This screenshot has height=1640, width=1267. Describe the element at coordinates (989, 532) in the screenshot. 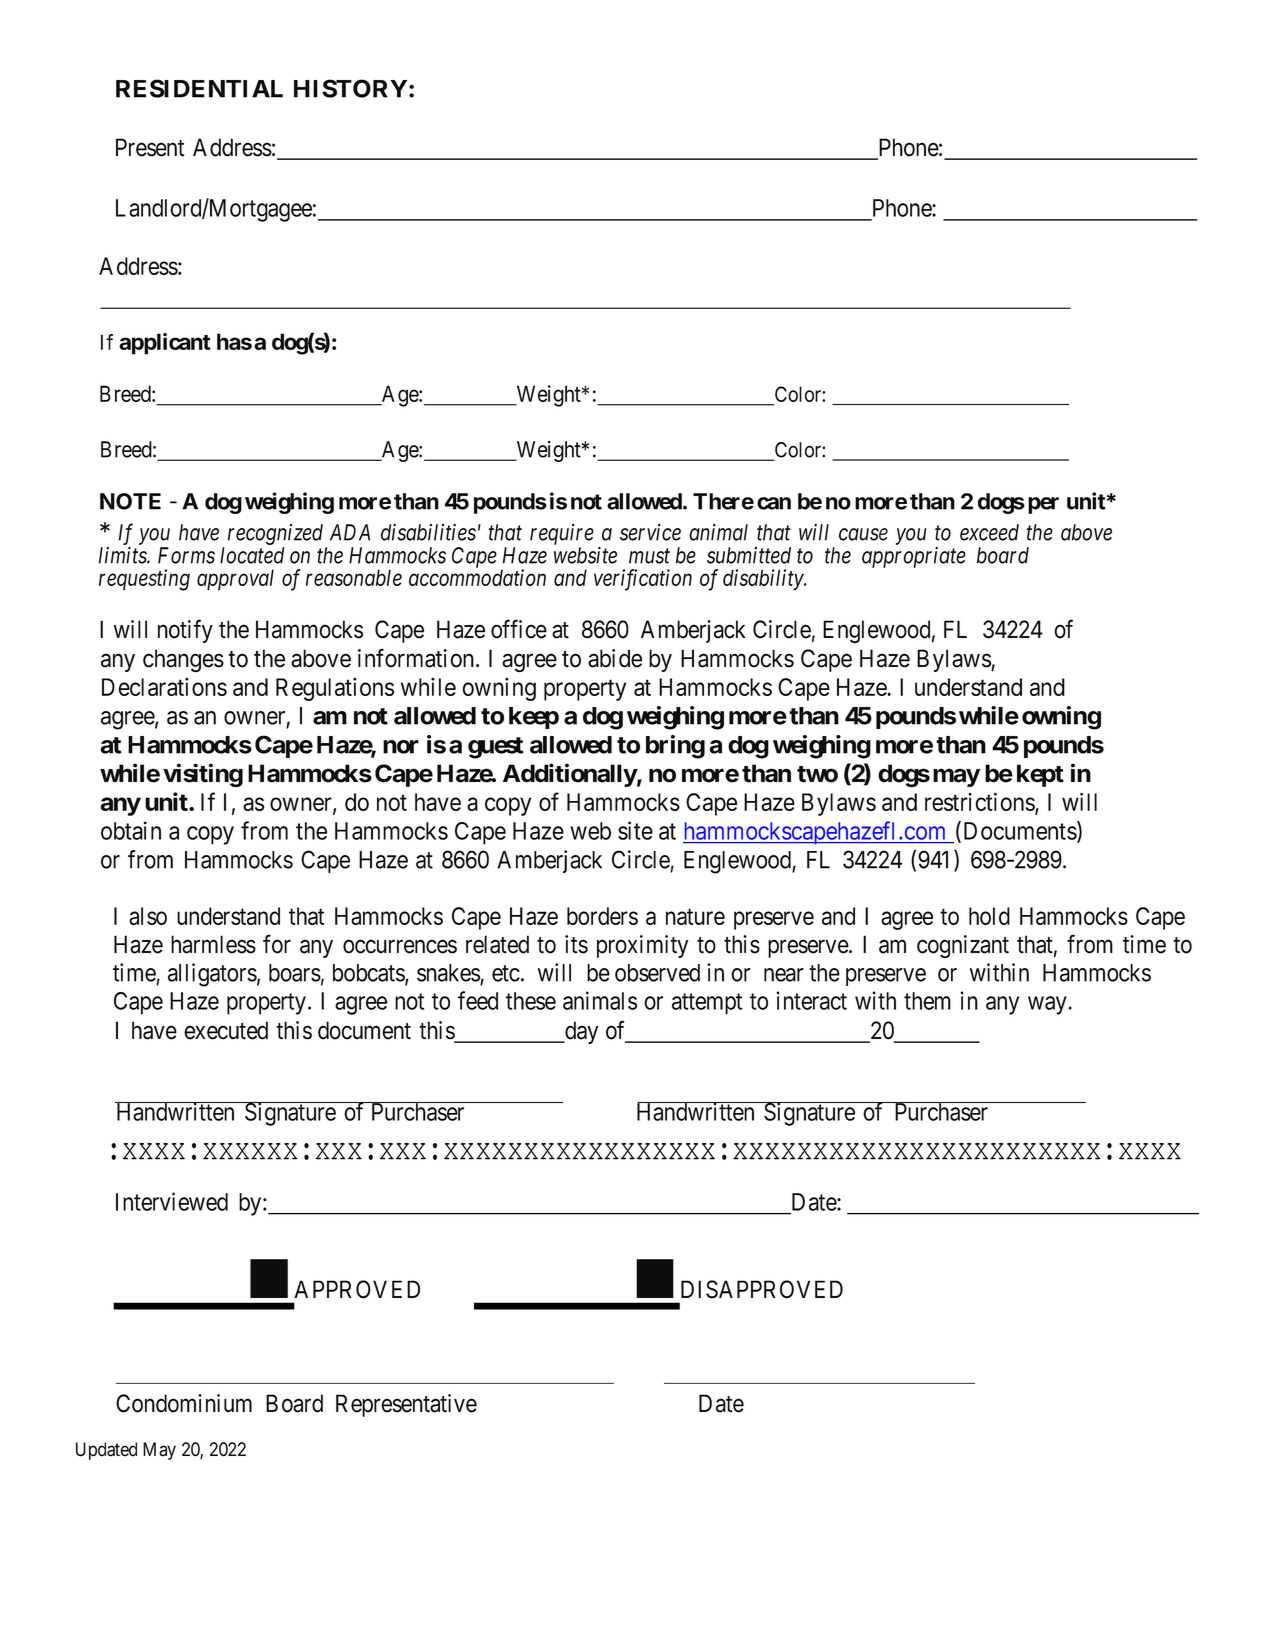

I see `exceed` at that location.
